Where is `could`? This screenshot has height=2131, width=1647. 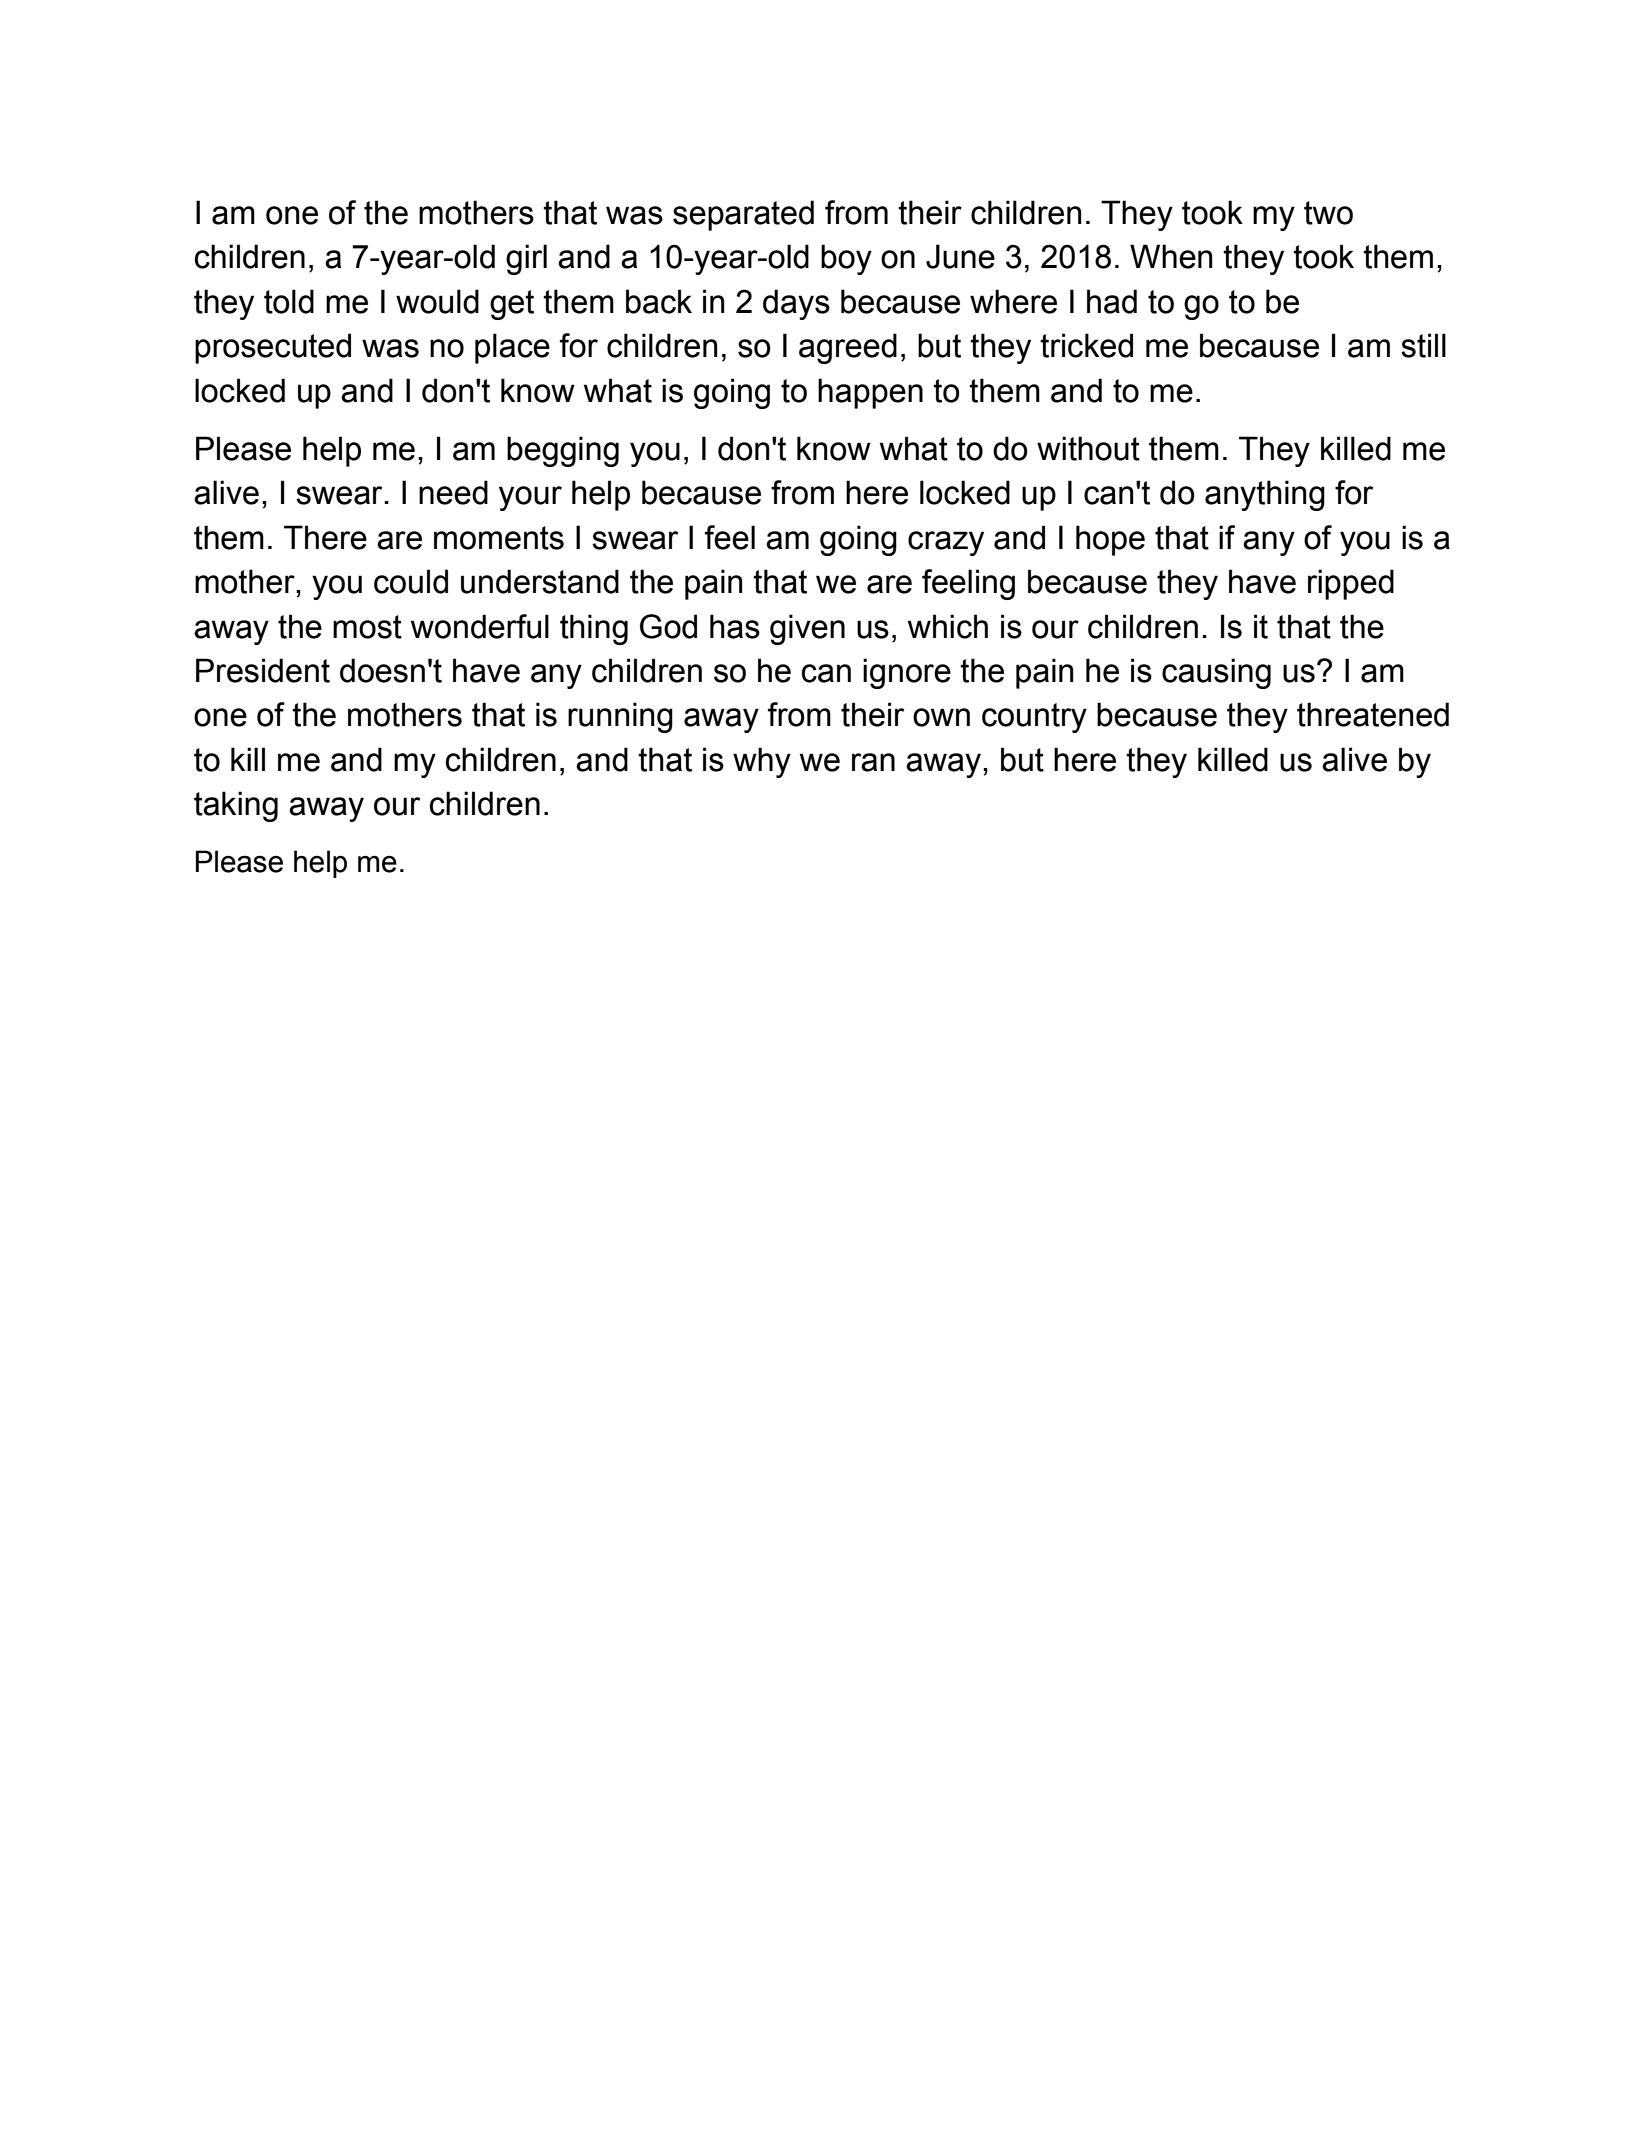
could is located at coordinates (411, 581).
